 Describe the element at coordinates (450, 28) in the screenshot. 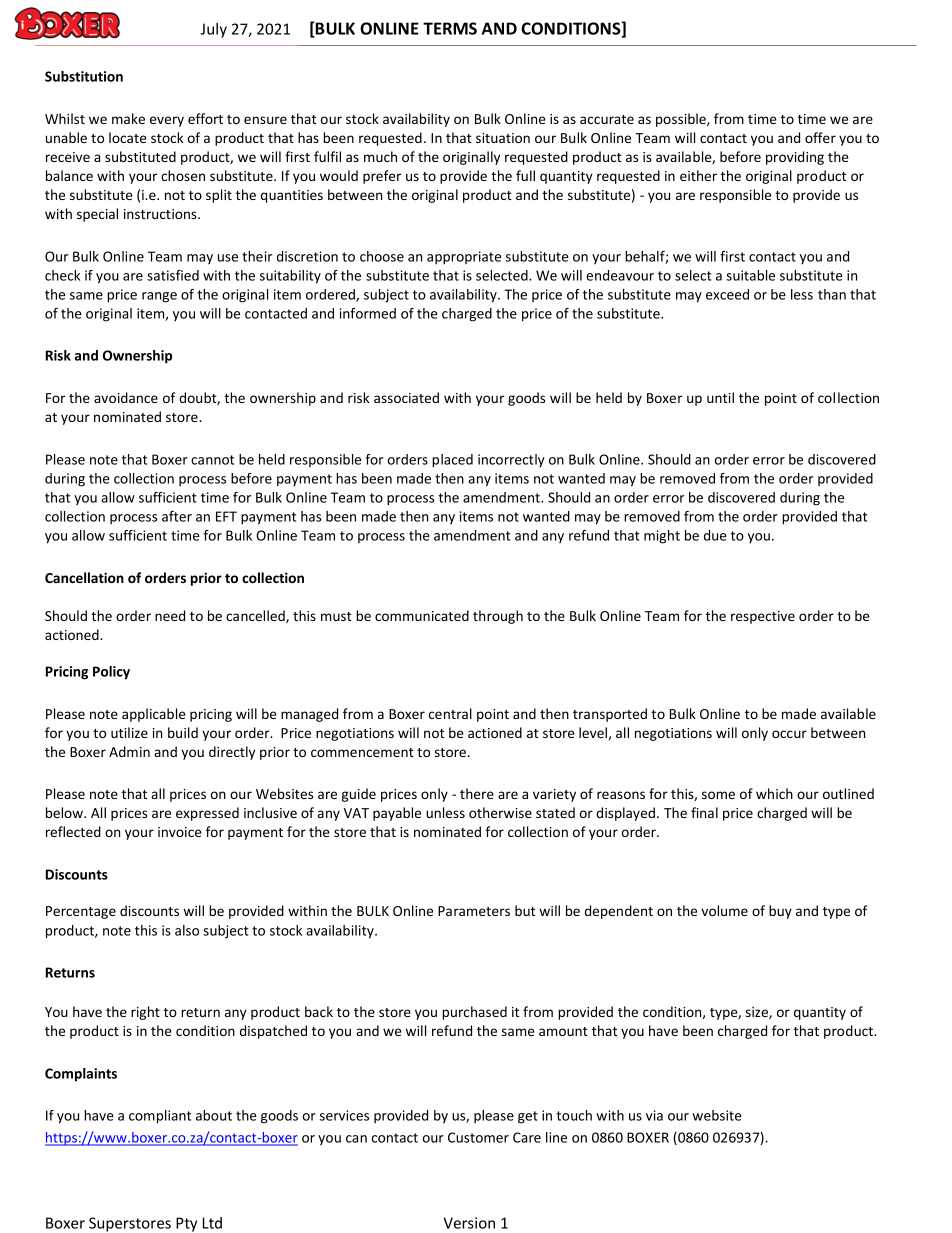

I see `TERMS` at that location.
